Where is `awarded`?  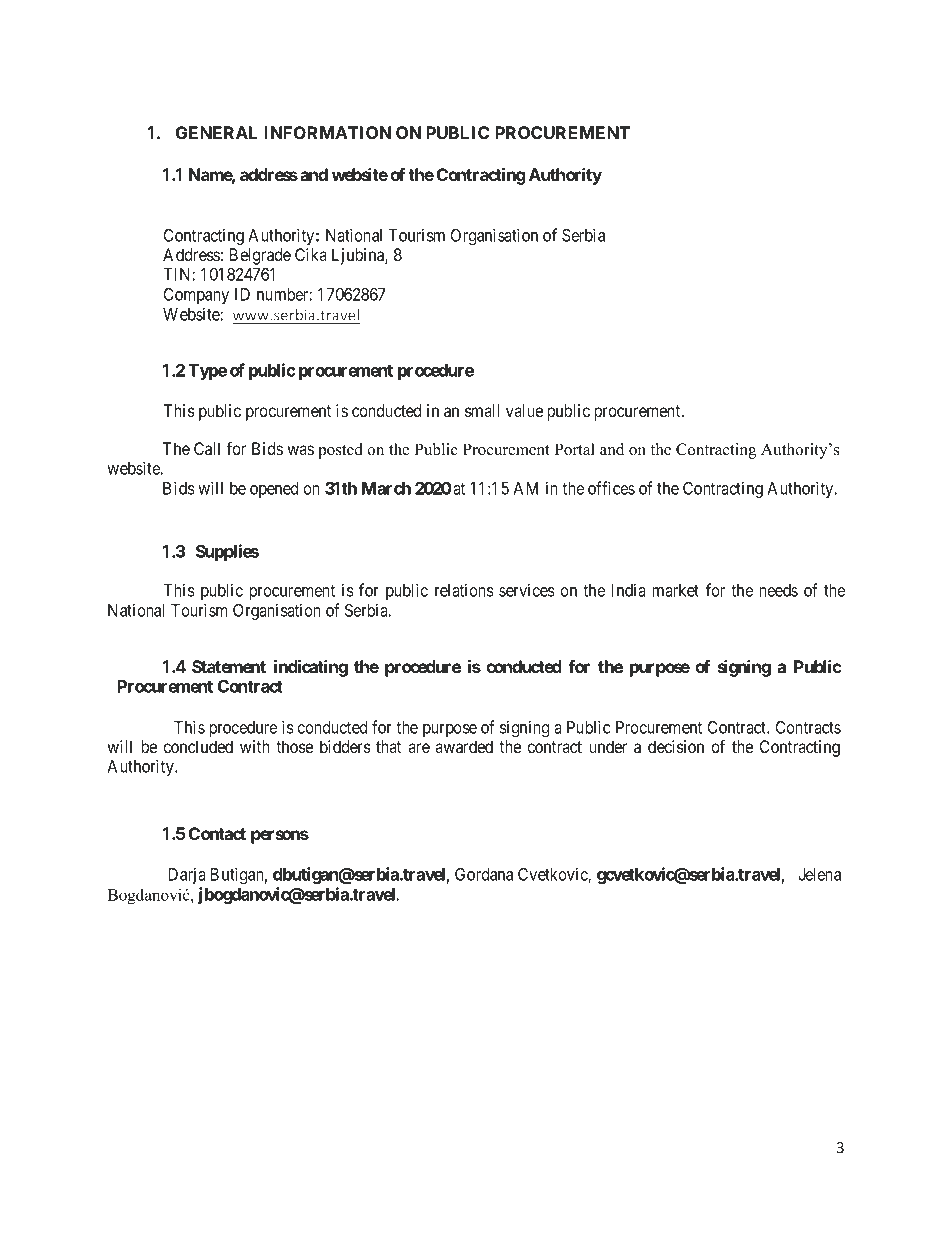
awarded is located at coordinates (464, 746).
